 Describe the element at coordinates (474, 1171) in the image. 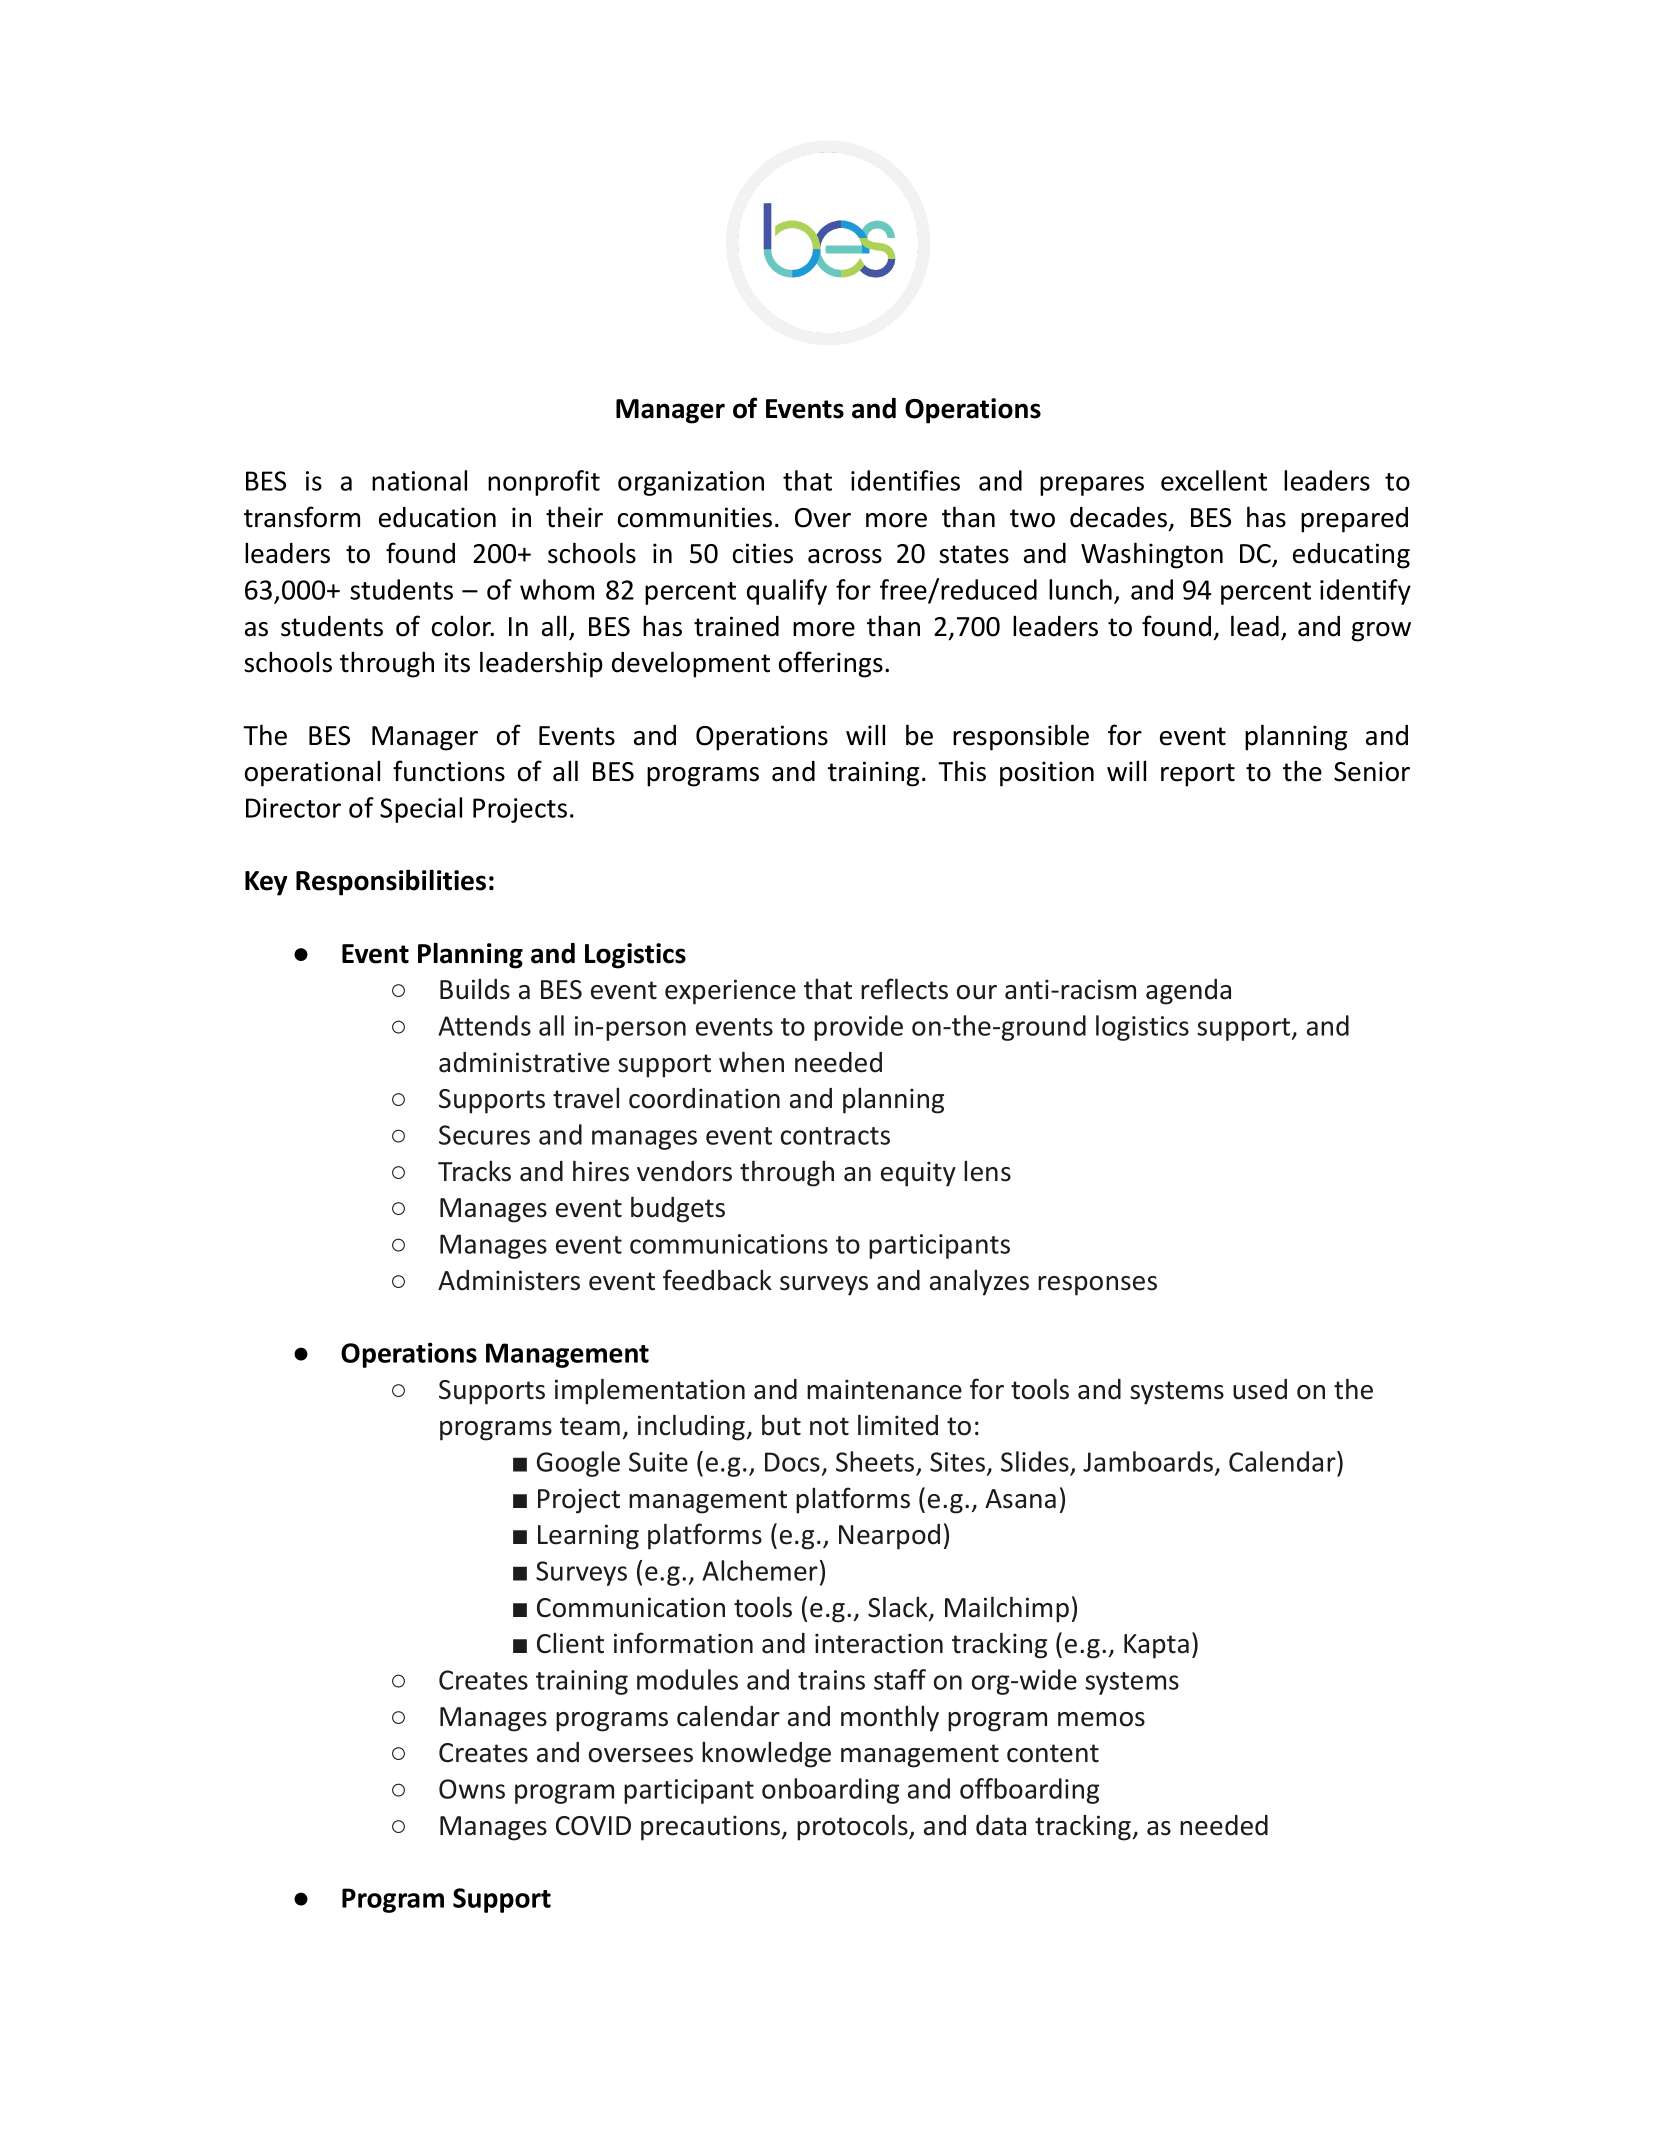

I see `Tracks` at that location.
